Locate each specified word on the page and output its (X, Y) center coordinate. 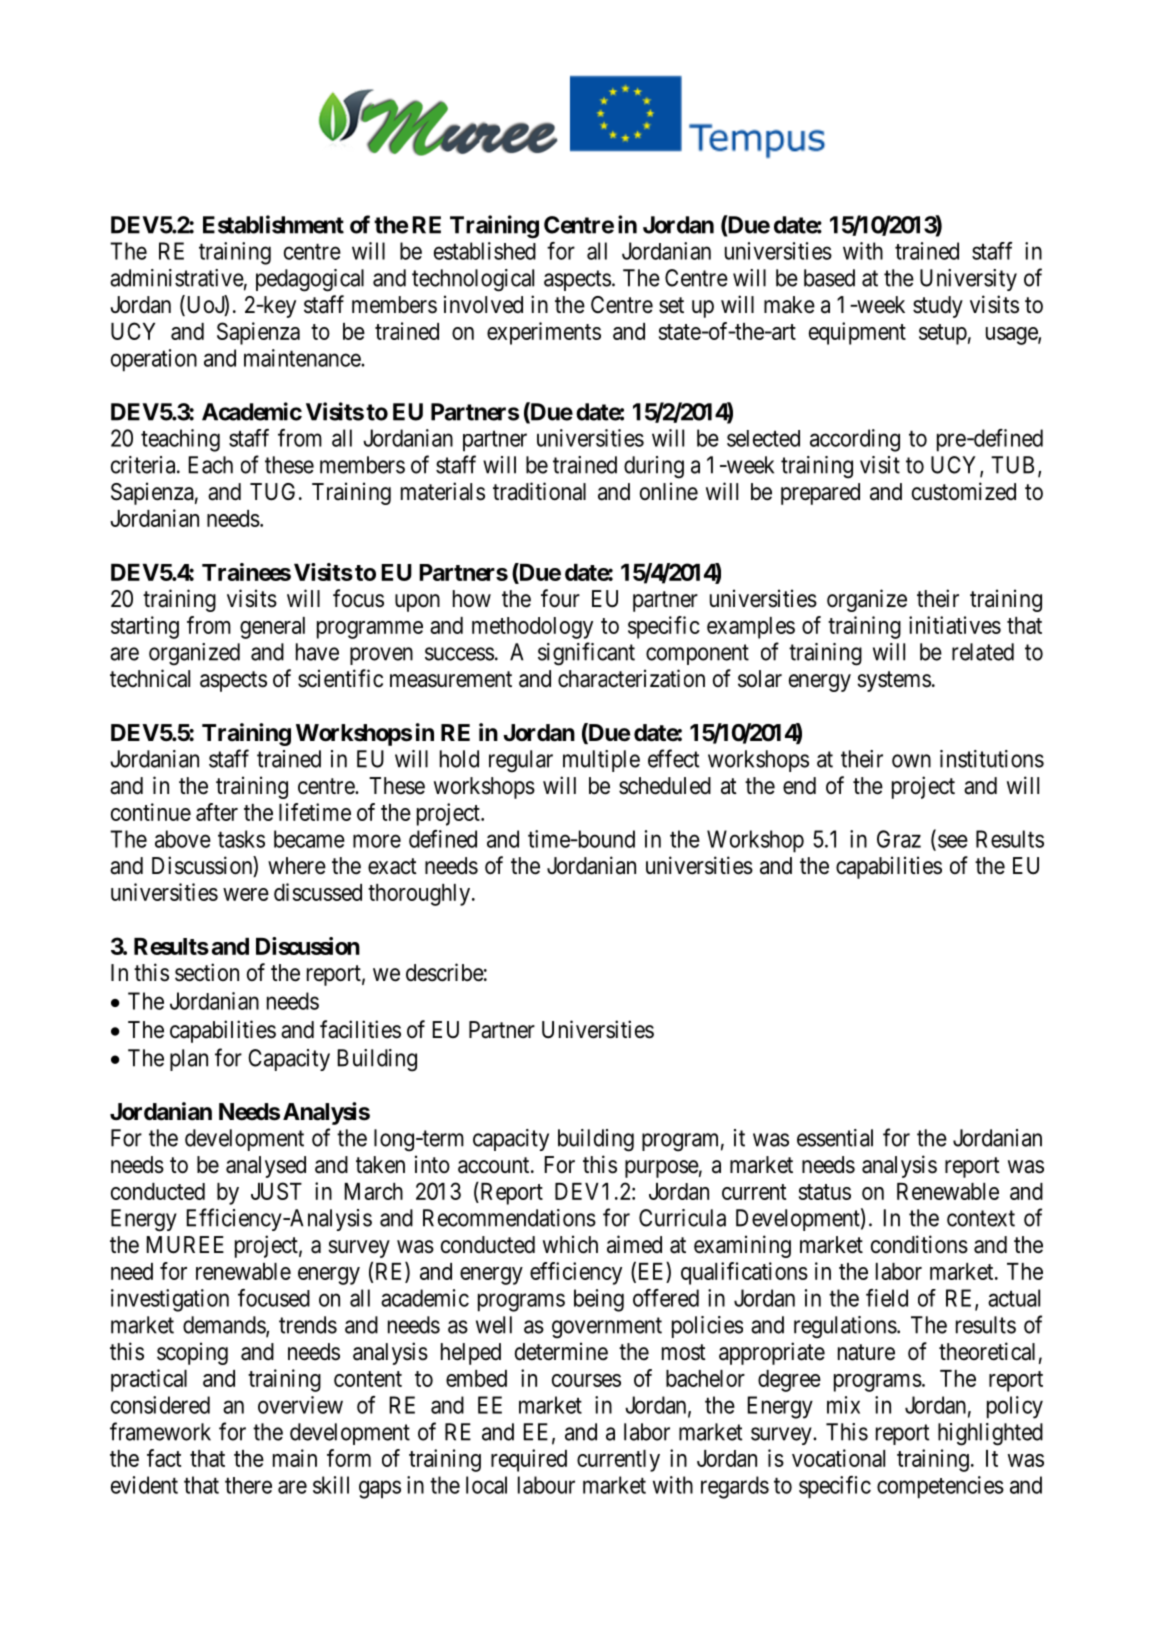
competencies (940, 1487)
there (248, 1485)
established (485, 251)
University (968, 280)
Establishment (273, 224)
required (529, 1460)
